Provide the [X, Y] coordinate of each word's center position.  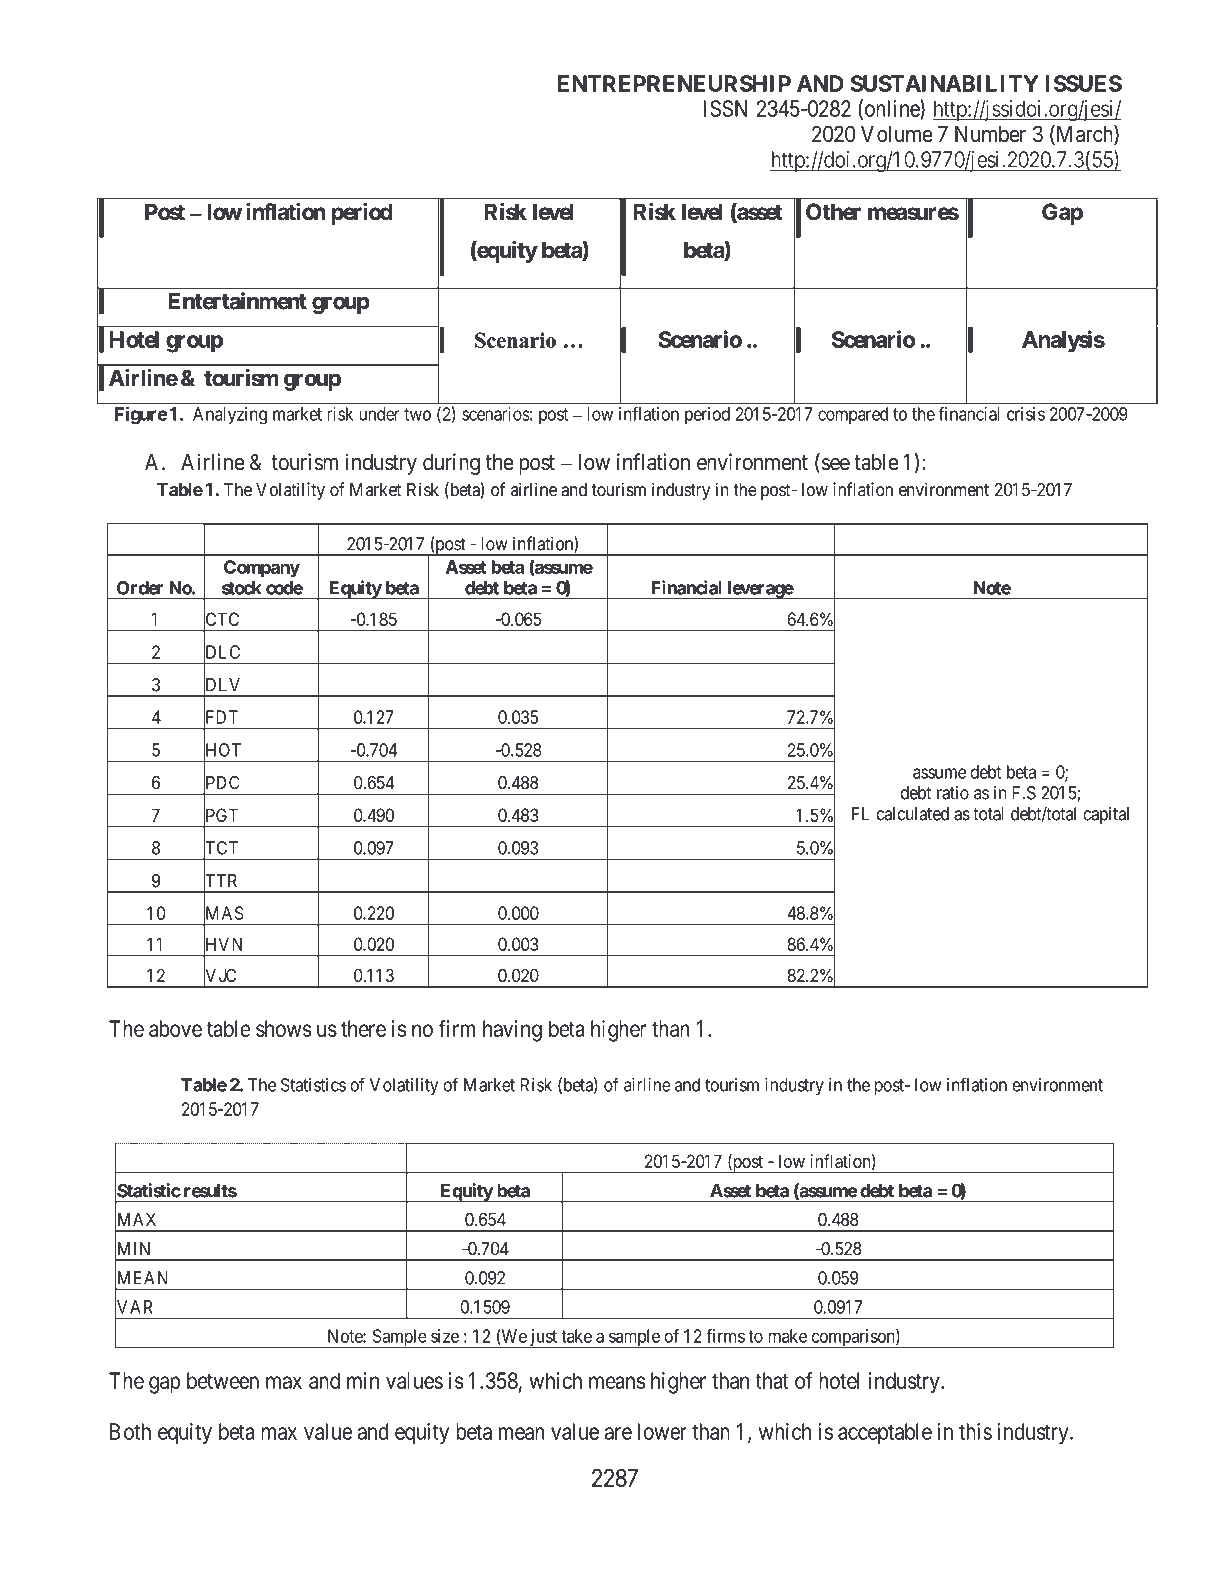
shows [284, 1028]
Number [990, 134]
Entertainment [238, 301]
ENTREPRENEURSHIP [674, 83]
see [834, 465]
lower [662, 1431]
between [223, 1380]
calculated [913, 814]
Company [262, 569]
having [512, 1031]
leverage [759, 590]
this [975, 1431]
